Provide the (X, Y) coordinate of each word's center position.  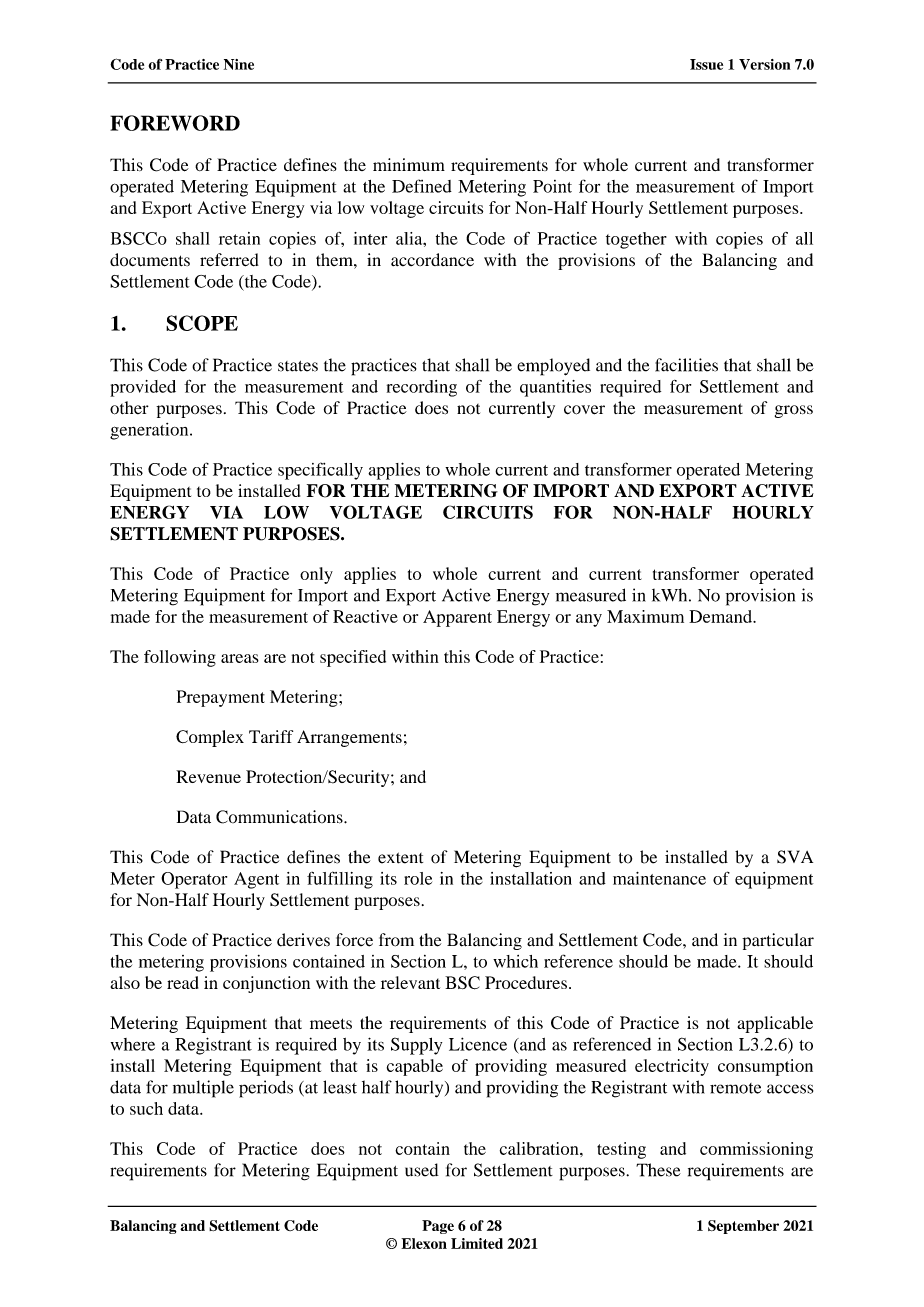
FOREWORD (175, 123)
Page (438, 1227)
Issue (706, 64)
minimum (409, 164)
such (146, 1108)
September (743, 1227)
